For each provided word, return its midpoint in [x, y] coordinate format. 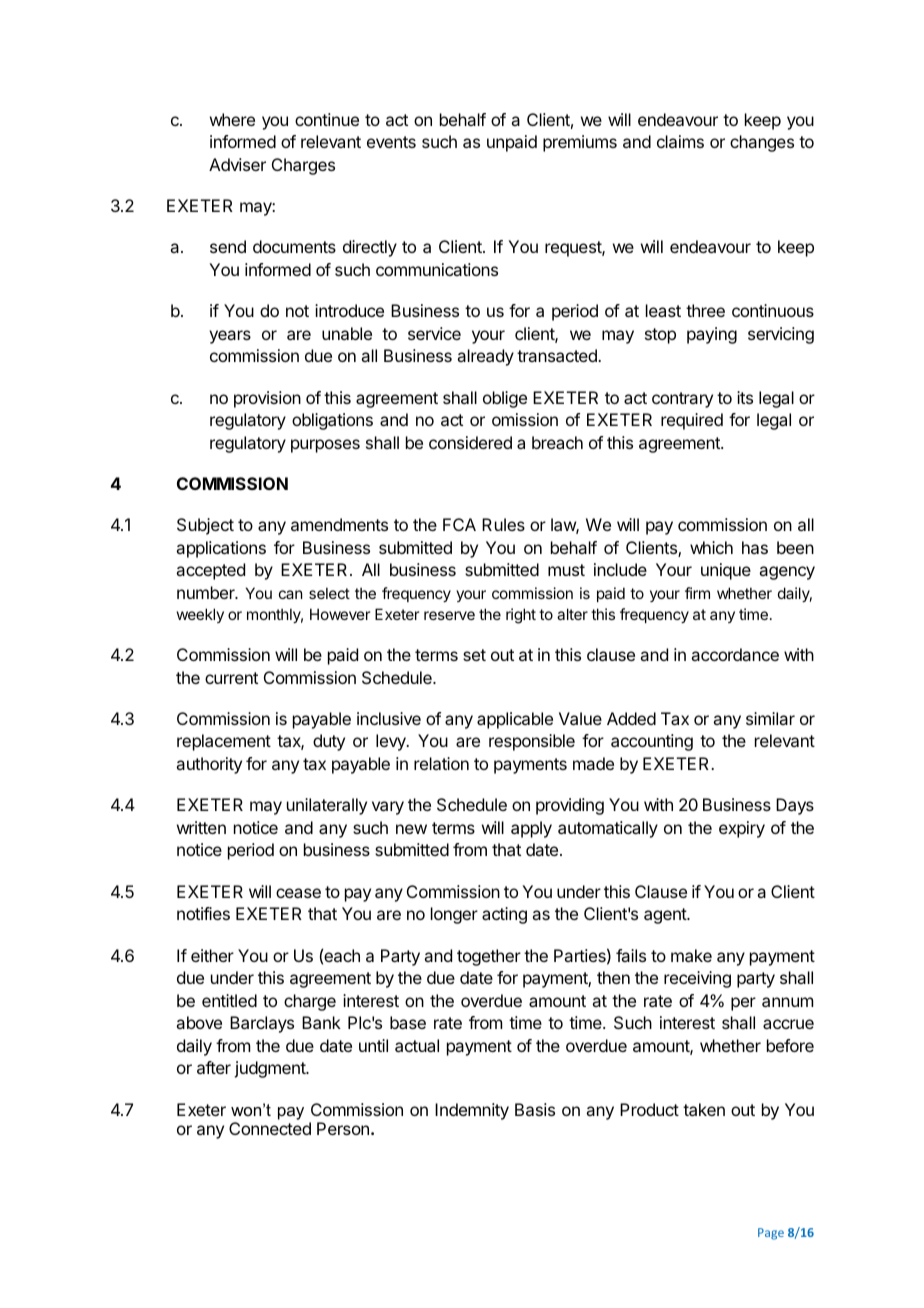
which [711, 547]
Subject [205, 526]
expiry [742, 829]
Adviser [237, 164]
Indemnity [472, 1111]
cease [298, 893]
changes [762, 143]
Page [771, 1234]
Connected [270, 1128]
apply [531, 829]
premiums [580, 143]
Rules [503, 524]
